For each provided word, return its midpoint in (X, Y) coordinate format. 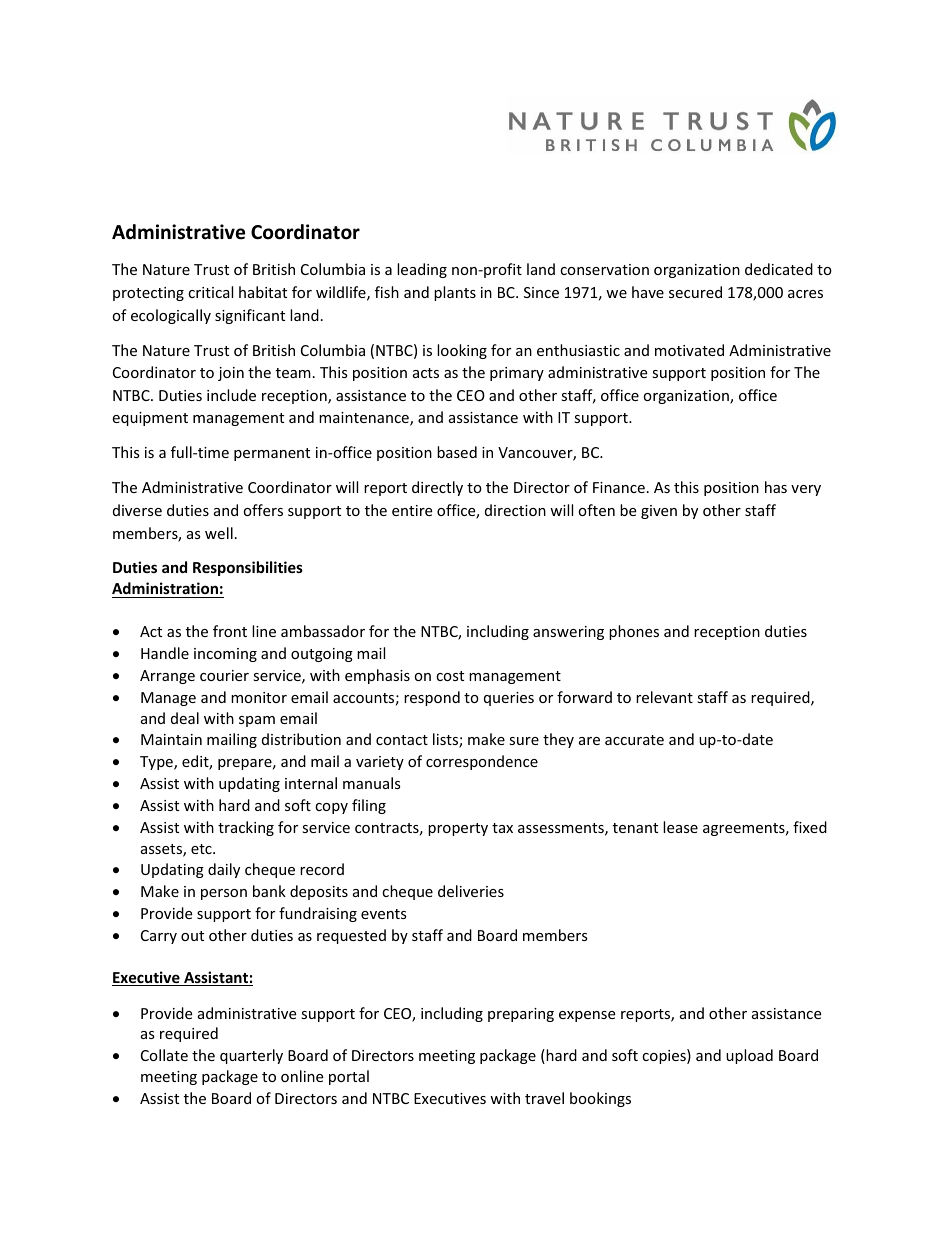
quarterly (251, 1056)
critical (210, 292)
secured (695, 292)
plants (455, 293)
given (659, 512)
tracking (246, 828)
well (219, 533)
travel (544, 1098)
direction (515, 510)
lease (680, 827)
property (458, 829)
